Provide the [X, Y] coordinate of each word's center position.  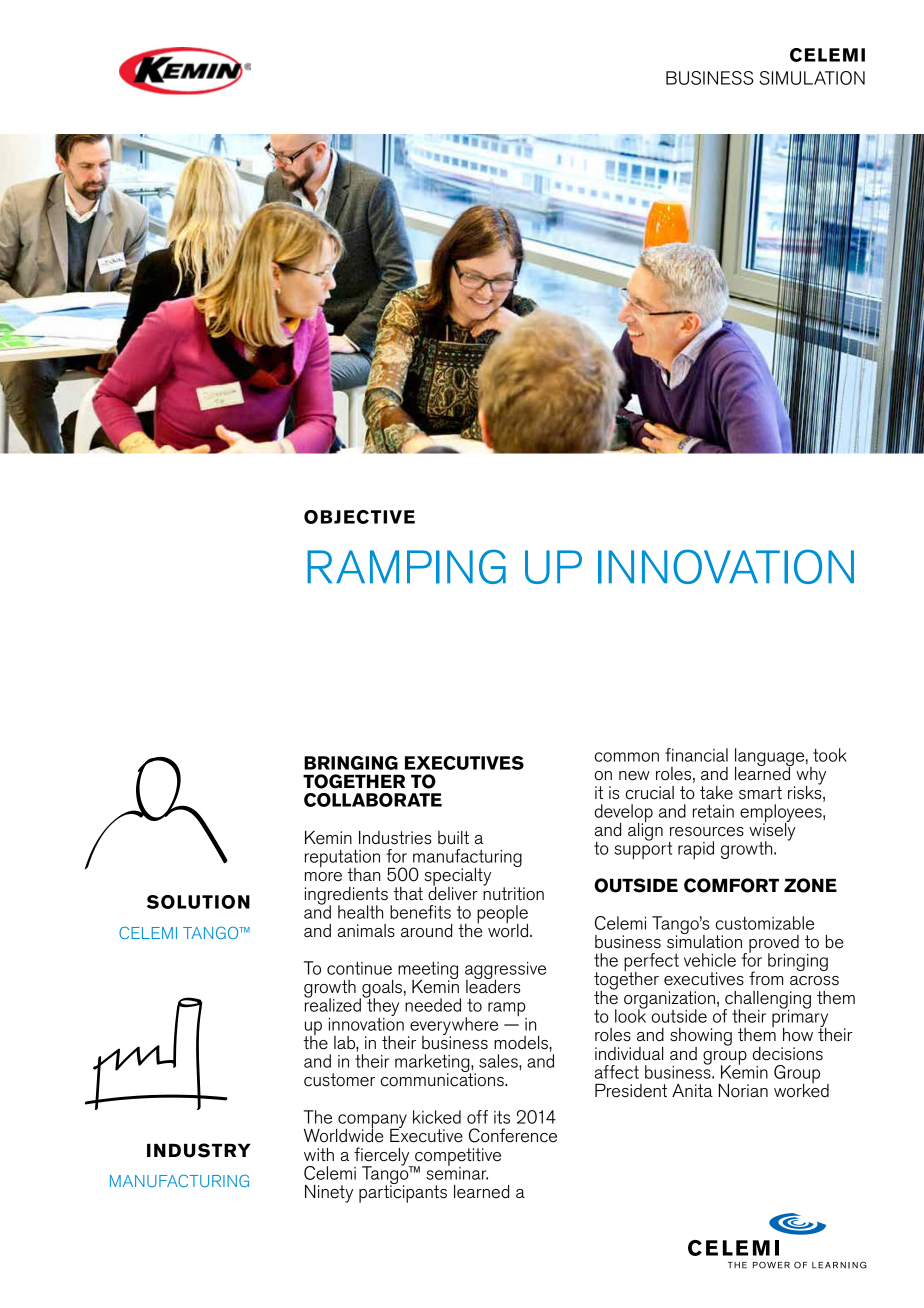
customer [339, 1080]
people [502, 915]
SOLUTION [198, 902]
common [627, 757]
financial [696, 755]
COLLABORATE [373, 800]
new [634, 776]
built [453, 838]
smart [760, 793]
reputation [342, 860]
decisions [788, 1054]
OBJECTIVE [359, 517]
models [522, 1043]
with [319, 1154]
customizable [765, 923]
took [830, 755]
